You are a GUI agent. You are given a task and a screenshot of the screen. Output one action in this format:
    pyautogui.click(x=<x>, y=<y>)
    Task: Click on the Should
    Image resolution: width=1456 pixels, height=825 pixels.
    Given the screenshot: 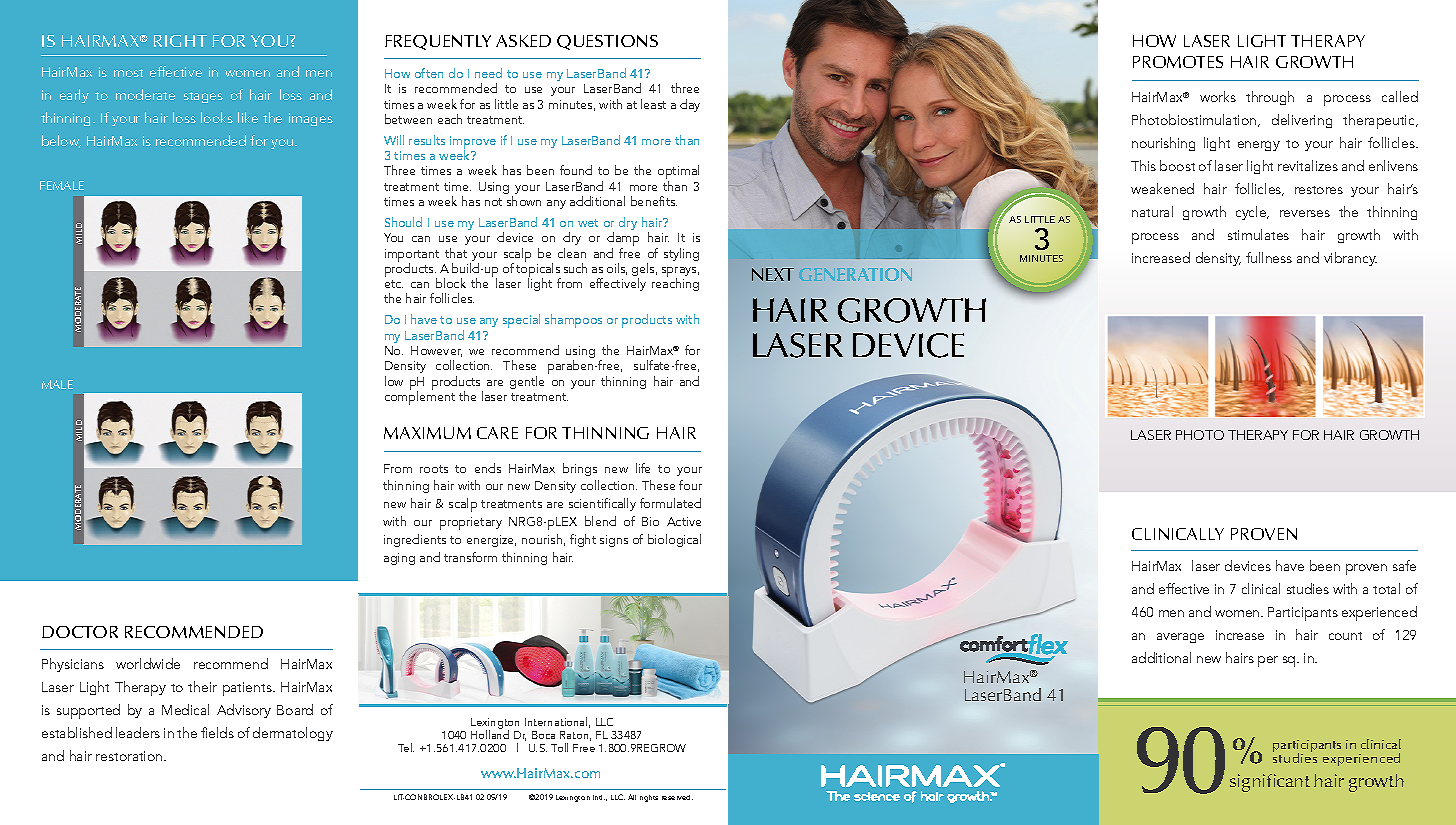 What is the action you would take?
    pyautogui.click(x=403, y=222)
